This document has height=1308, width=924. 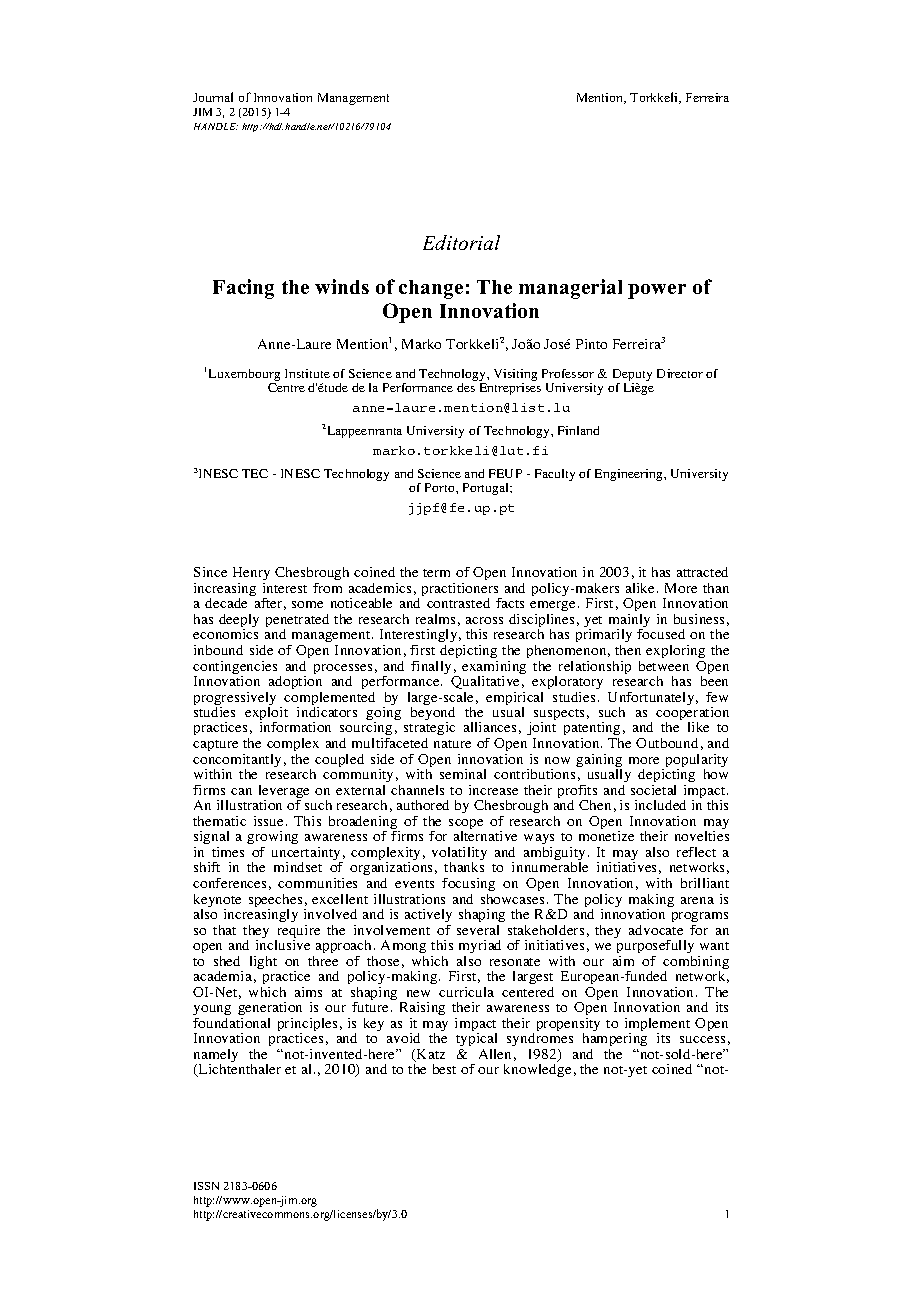 I want to click on Luxembourg, so click(x=244, y=375).
